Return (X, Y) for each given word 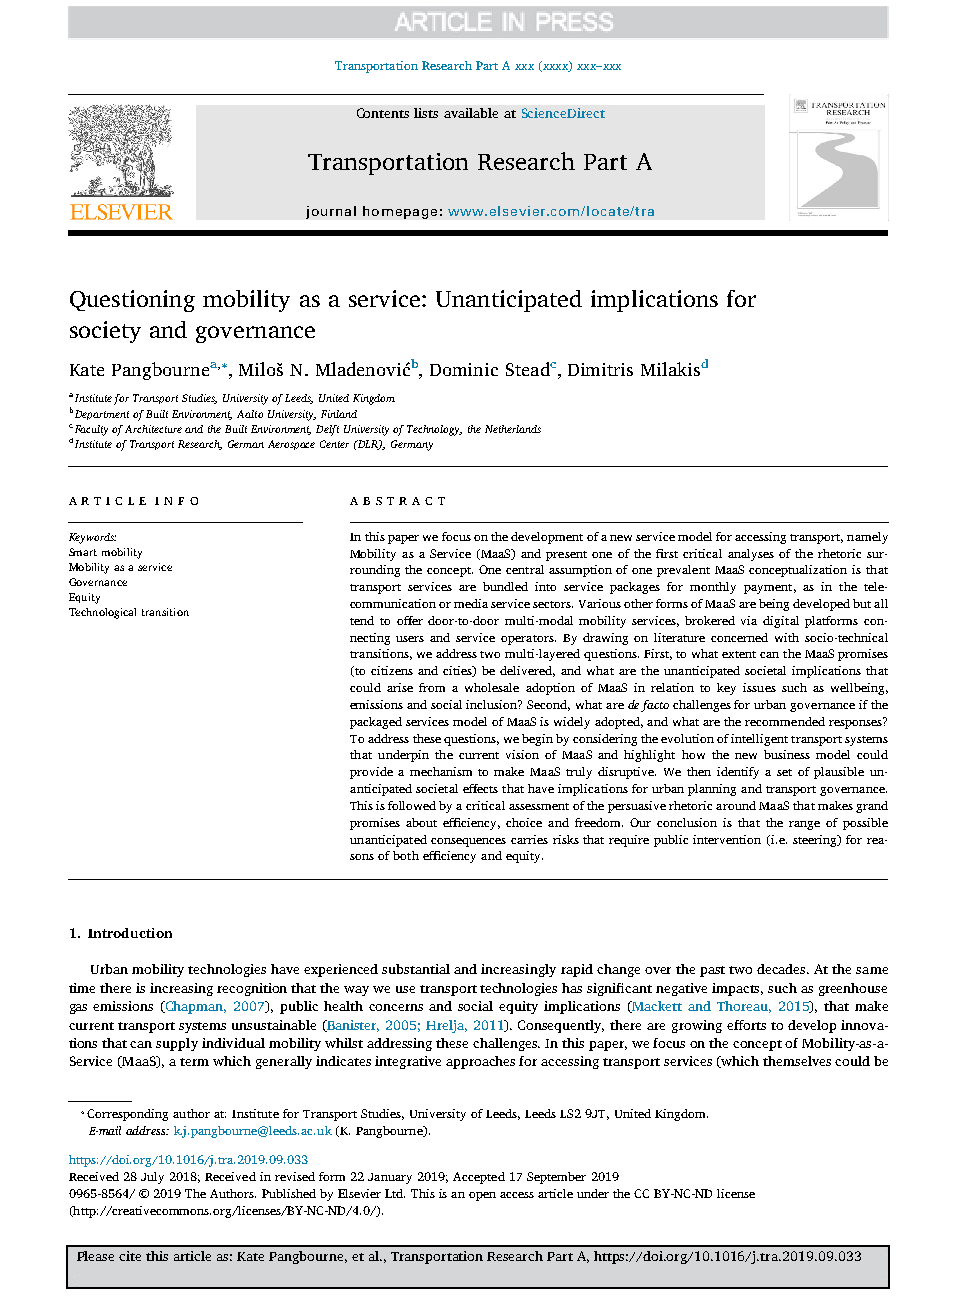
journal (331, 212)
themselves (797, 1061)
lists (426, 113)
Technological (102, 613)
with (787, 637)
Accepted (479, 1178)
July (152, 1178)
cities (458, 671)
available (471, 113)
